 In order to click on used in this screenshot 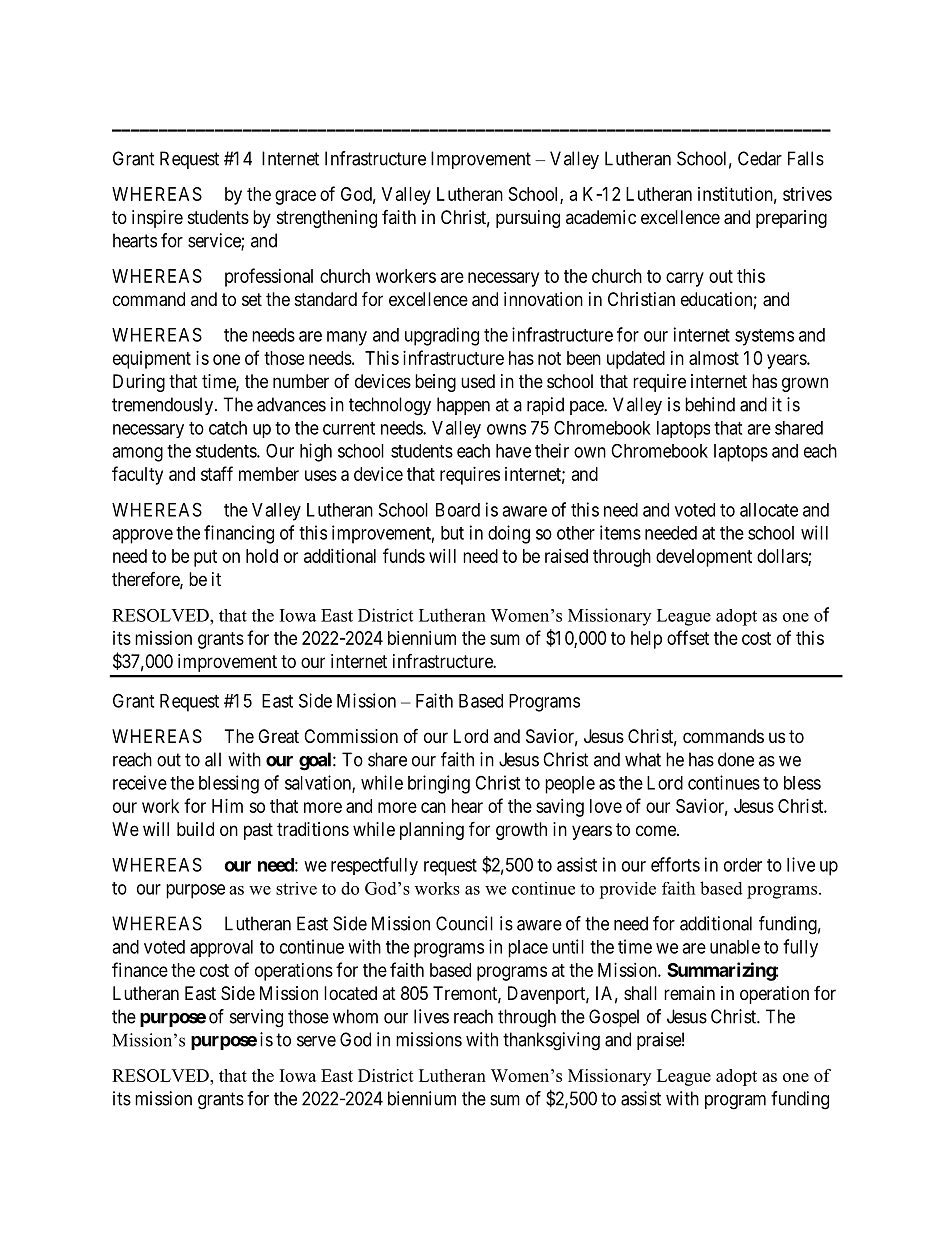, I will do `click(478, 381)`.
